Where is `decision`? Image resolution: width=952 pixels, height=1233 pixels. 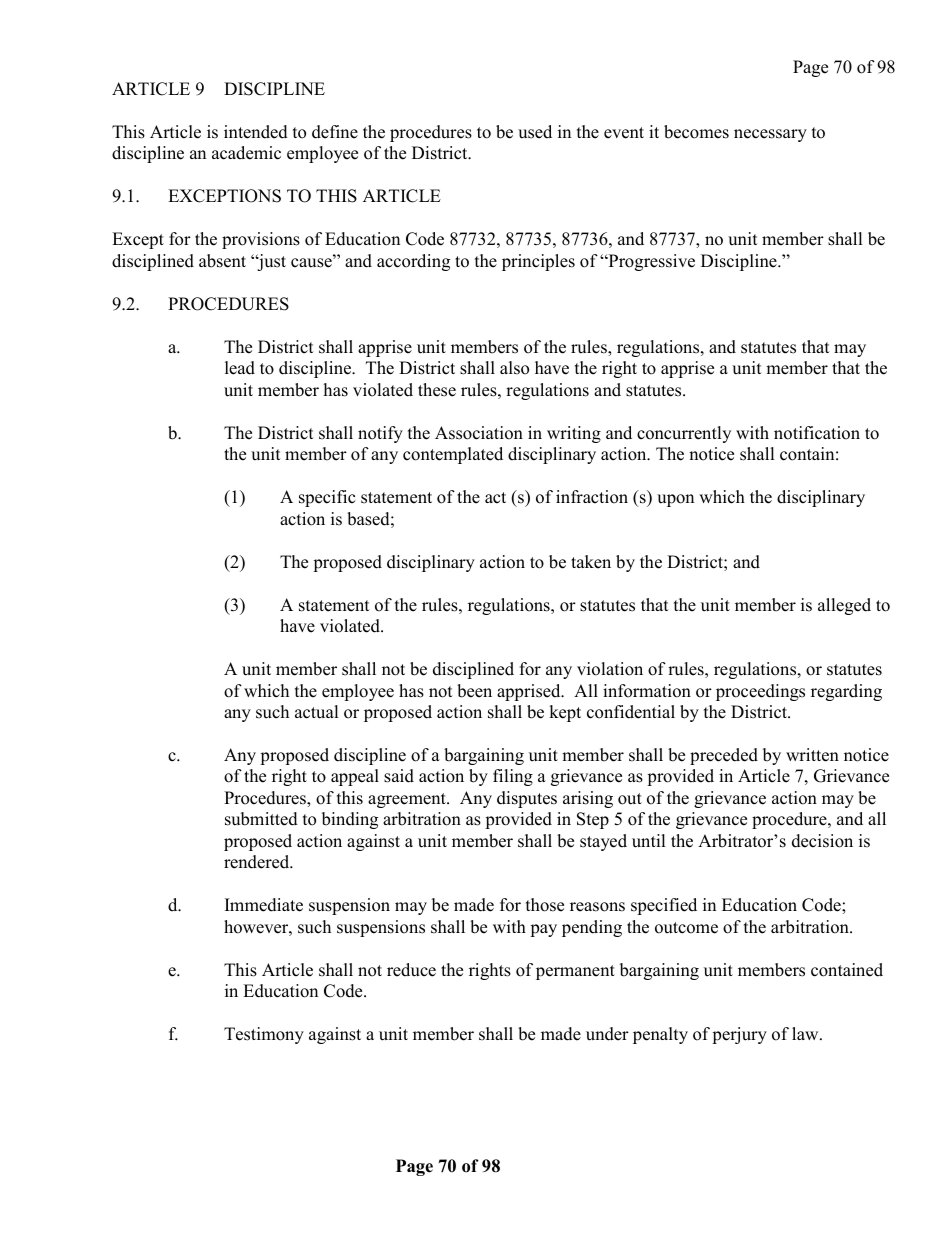
decision is located at coordinates (822, 841).
